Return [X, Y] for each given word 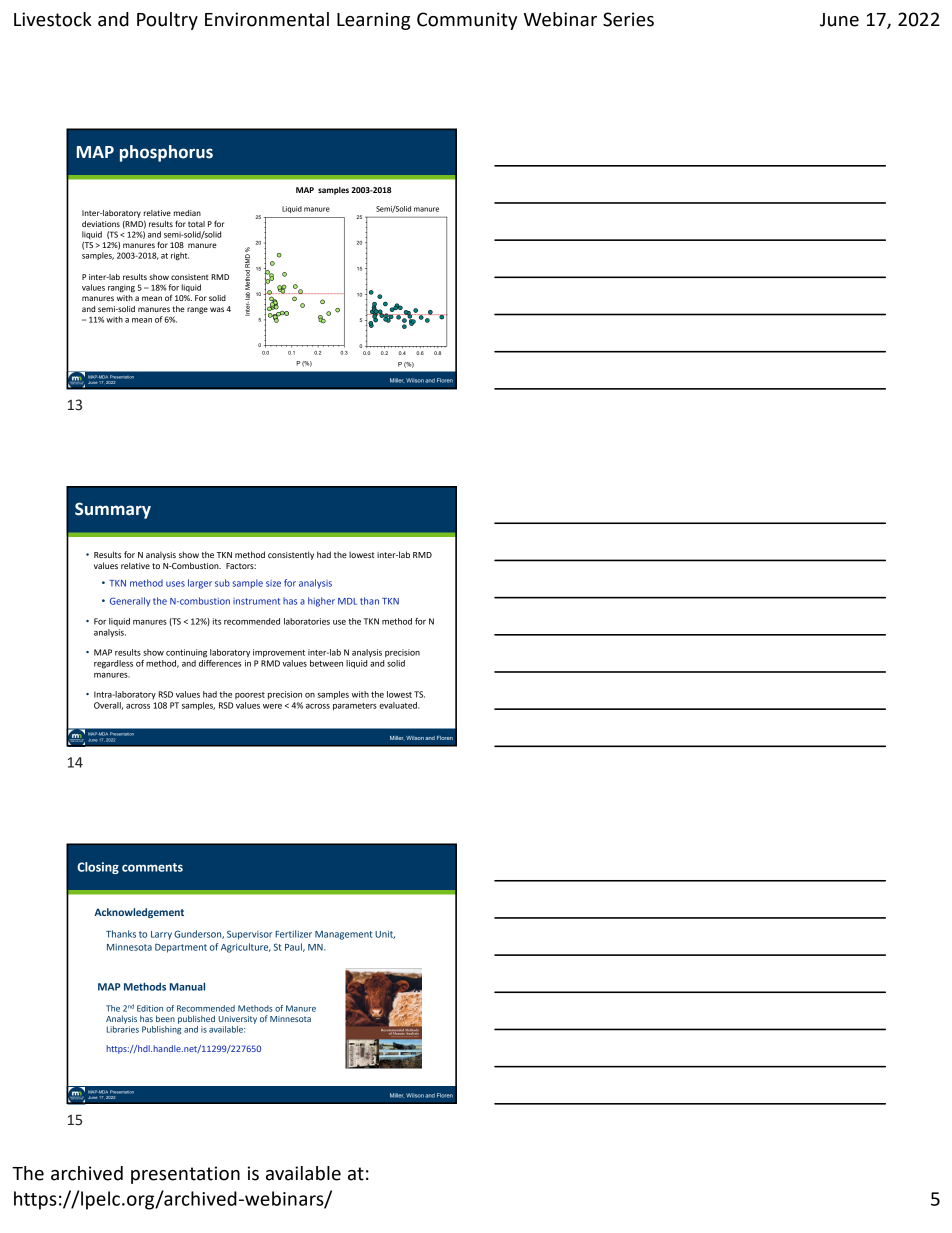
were [272, 706]
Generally [130, 602]
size [273, 583]
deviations [101, 224]
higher [321, 602]
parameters [355, 707]
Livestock [53, 19]
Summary [113, 510]
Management [343, 935]
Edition [150, 1008]
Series [628, 19]
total [196, 224]
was [217, 309]
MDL [347, 601]
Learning [373, 21]
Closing [98, 868]
